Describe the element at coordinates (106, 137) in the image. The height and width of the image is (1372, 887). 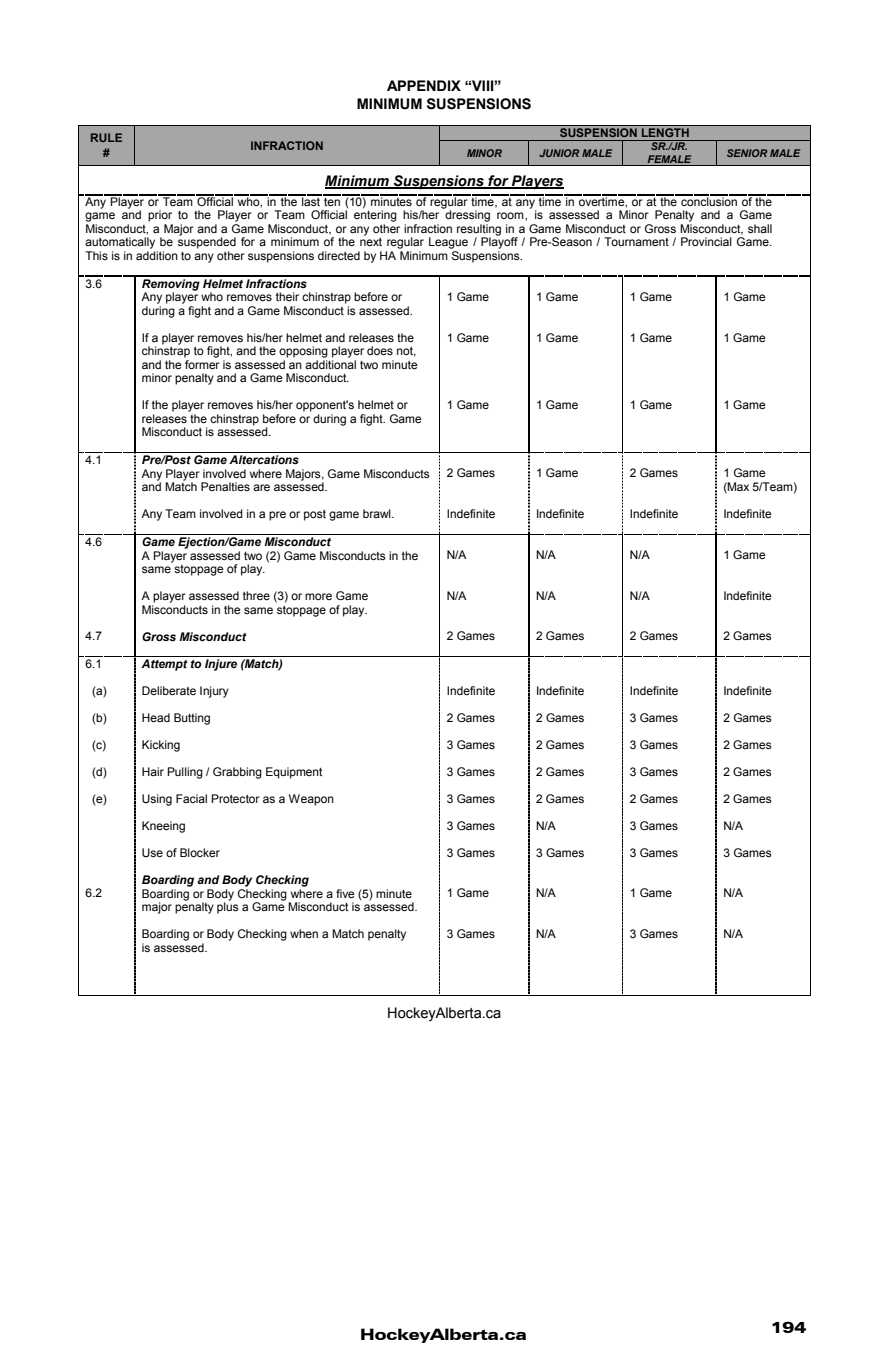
I see `RULE` at that location.
